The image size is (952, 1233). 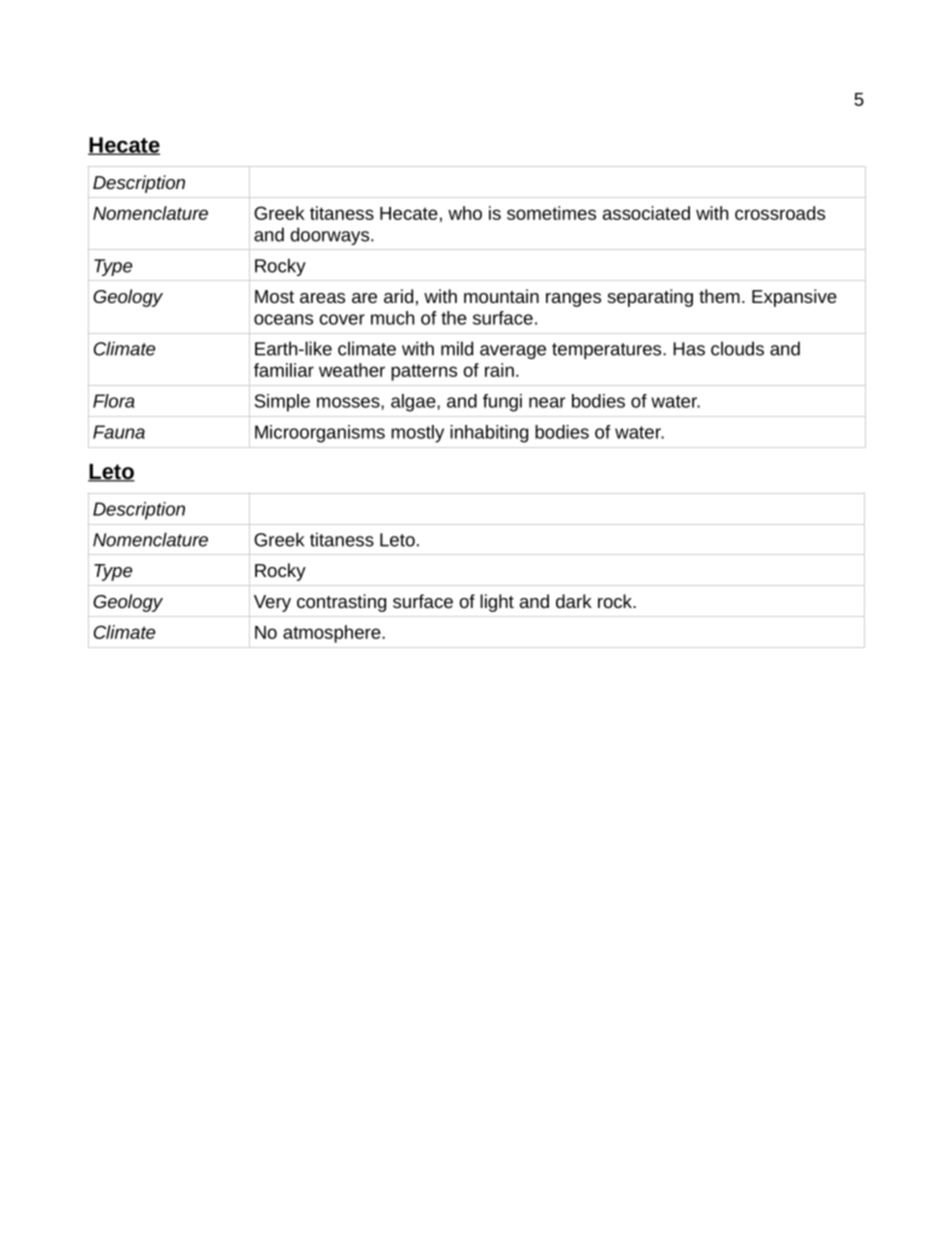 I want to click on doorways, so click(x=331, y=236).
